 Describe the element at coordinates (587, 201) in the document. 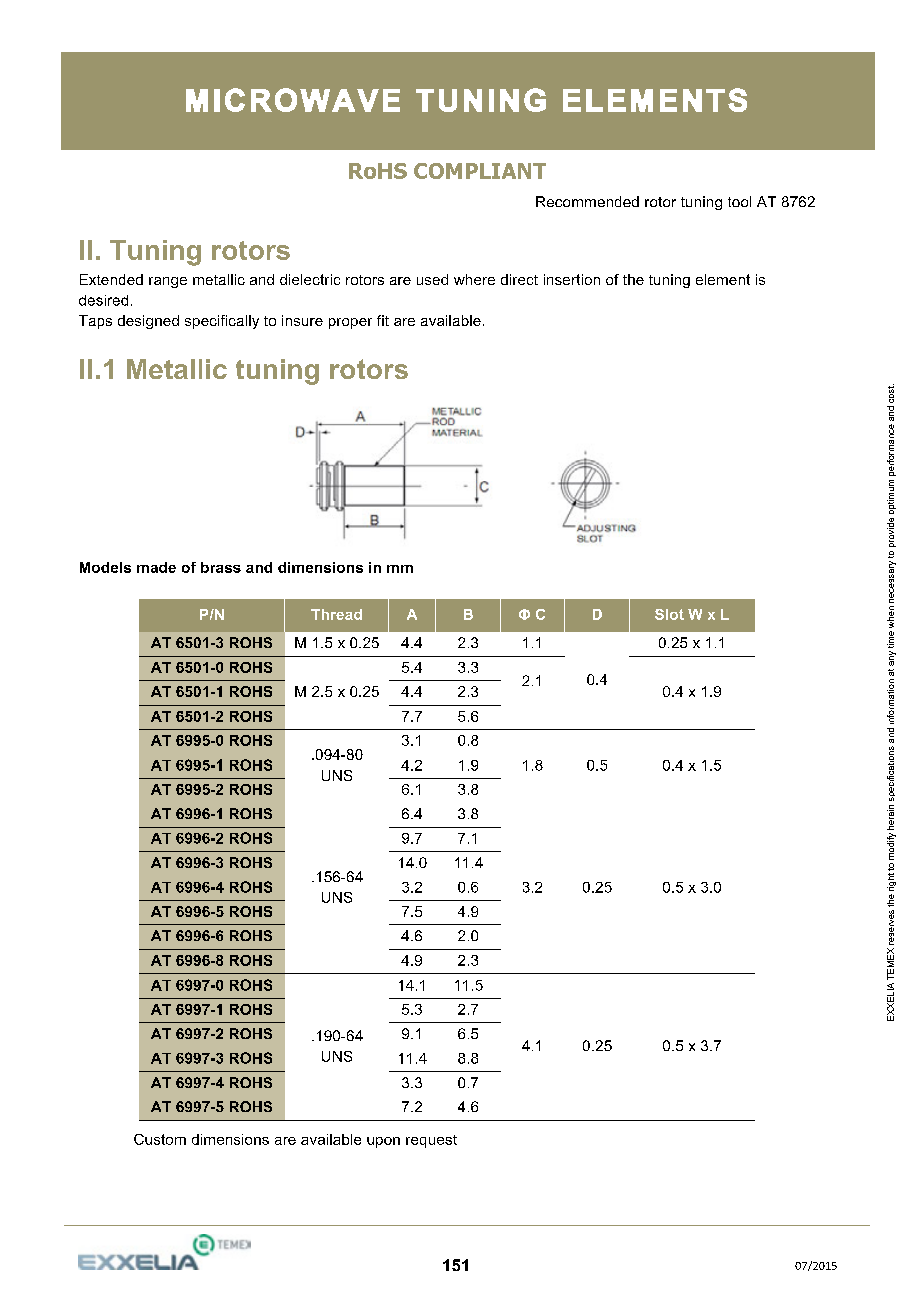

I see `Recommended` at that location.
